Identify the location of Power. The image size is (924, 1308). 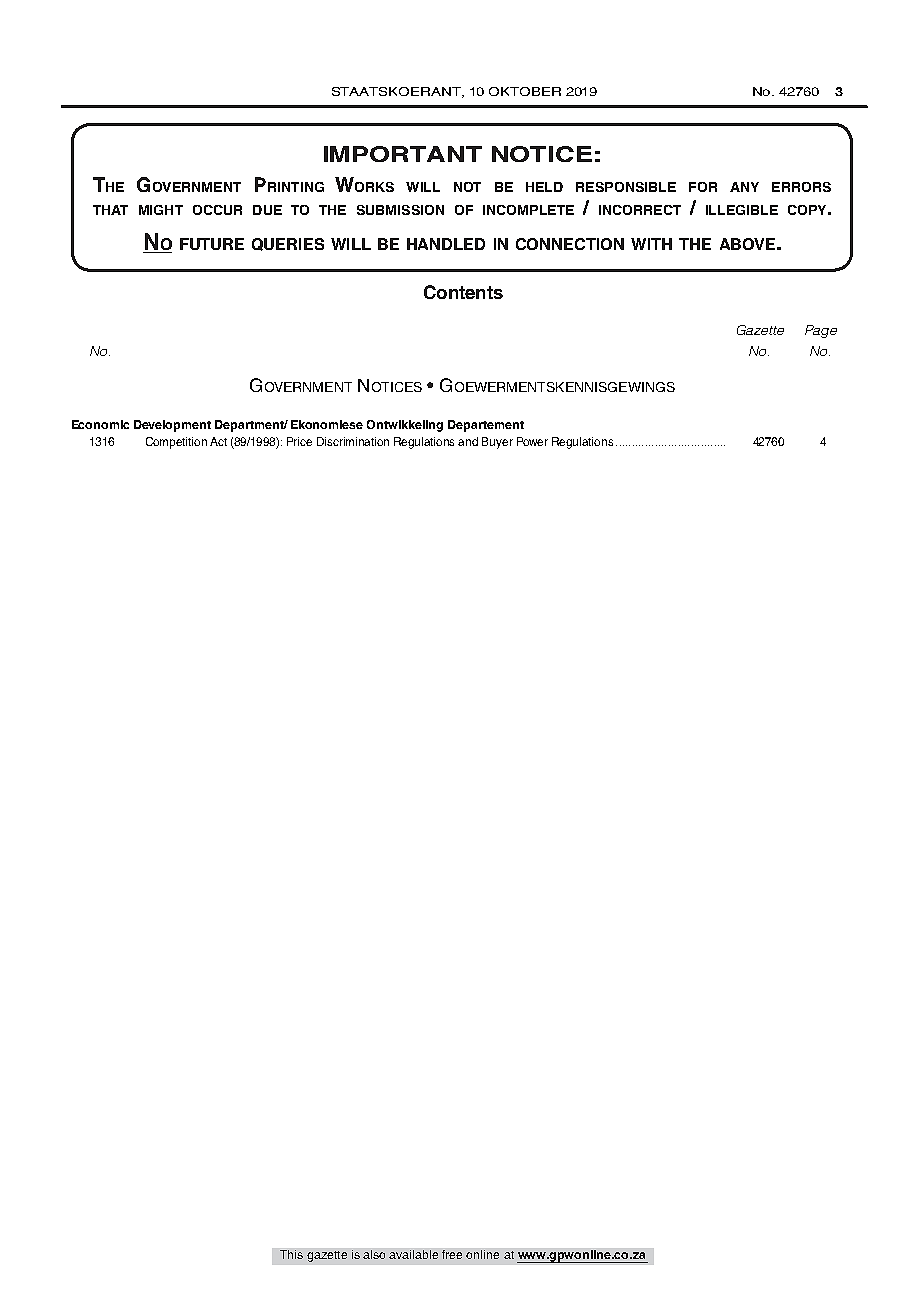
(532, 441).
